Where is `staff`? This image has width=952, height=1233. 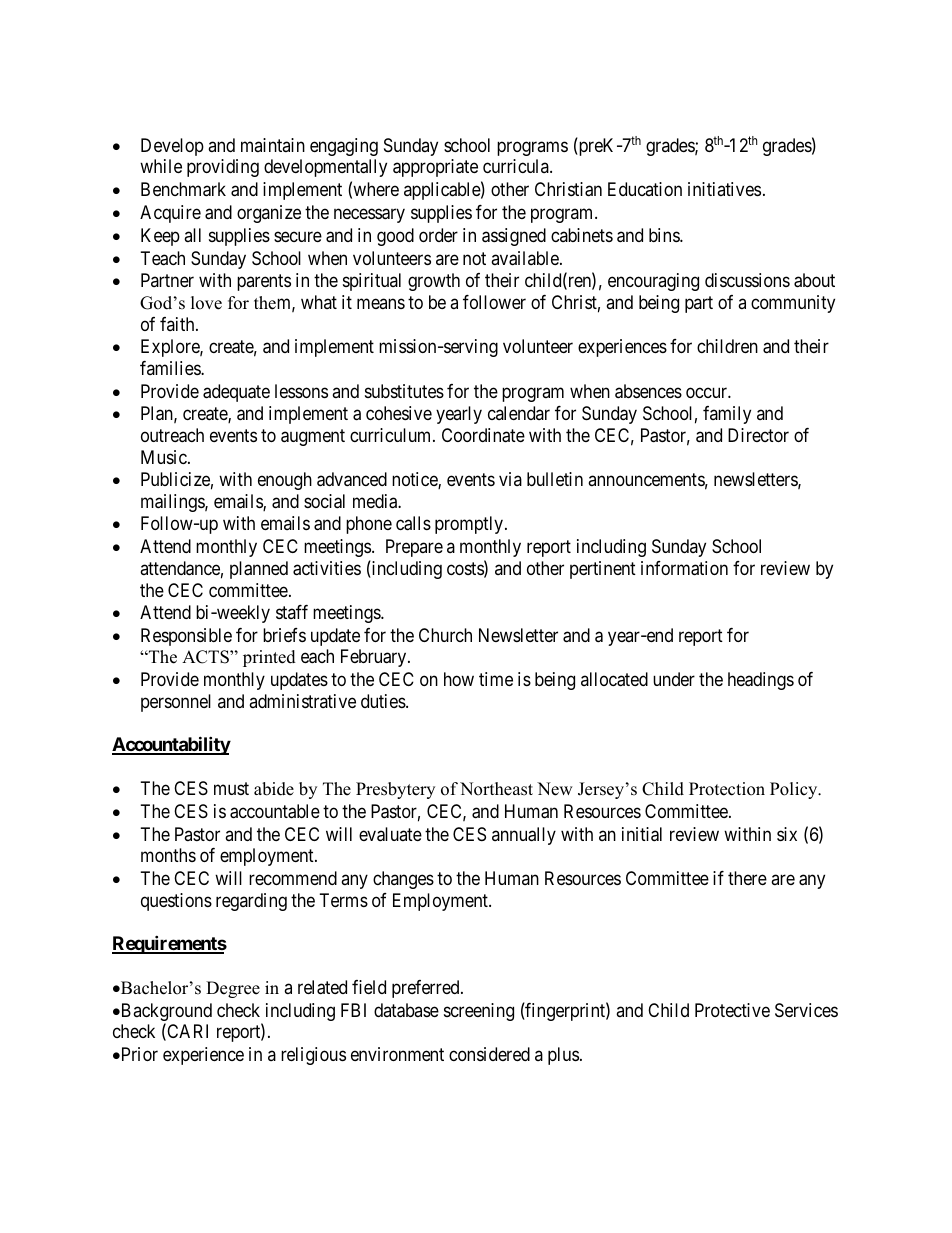 staff is located at coordinates (292, 612).
